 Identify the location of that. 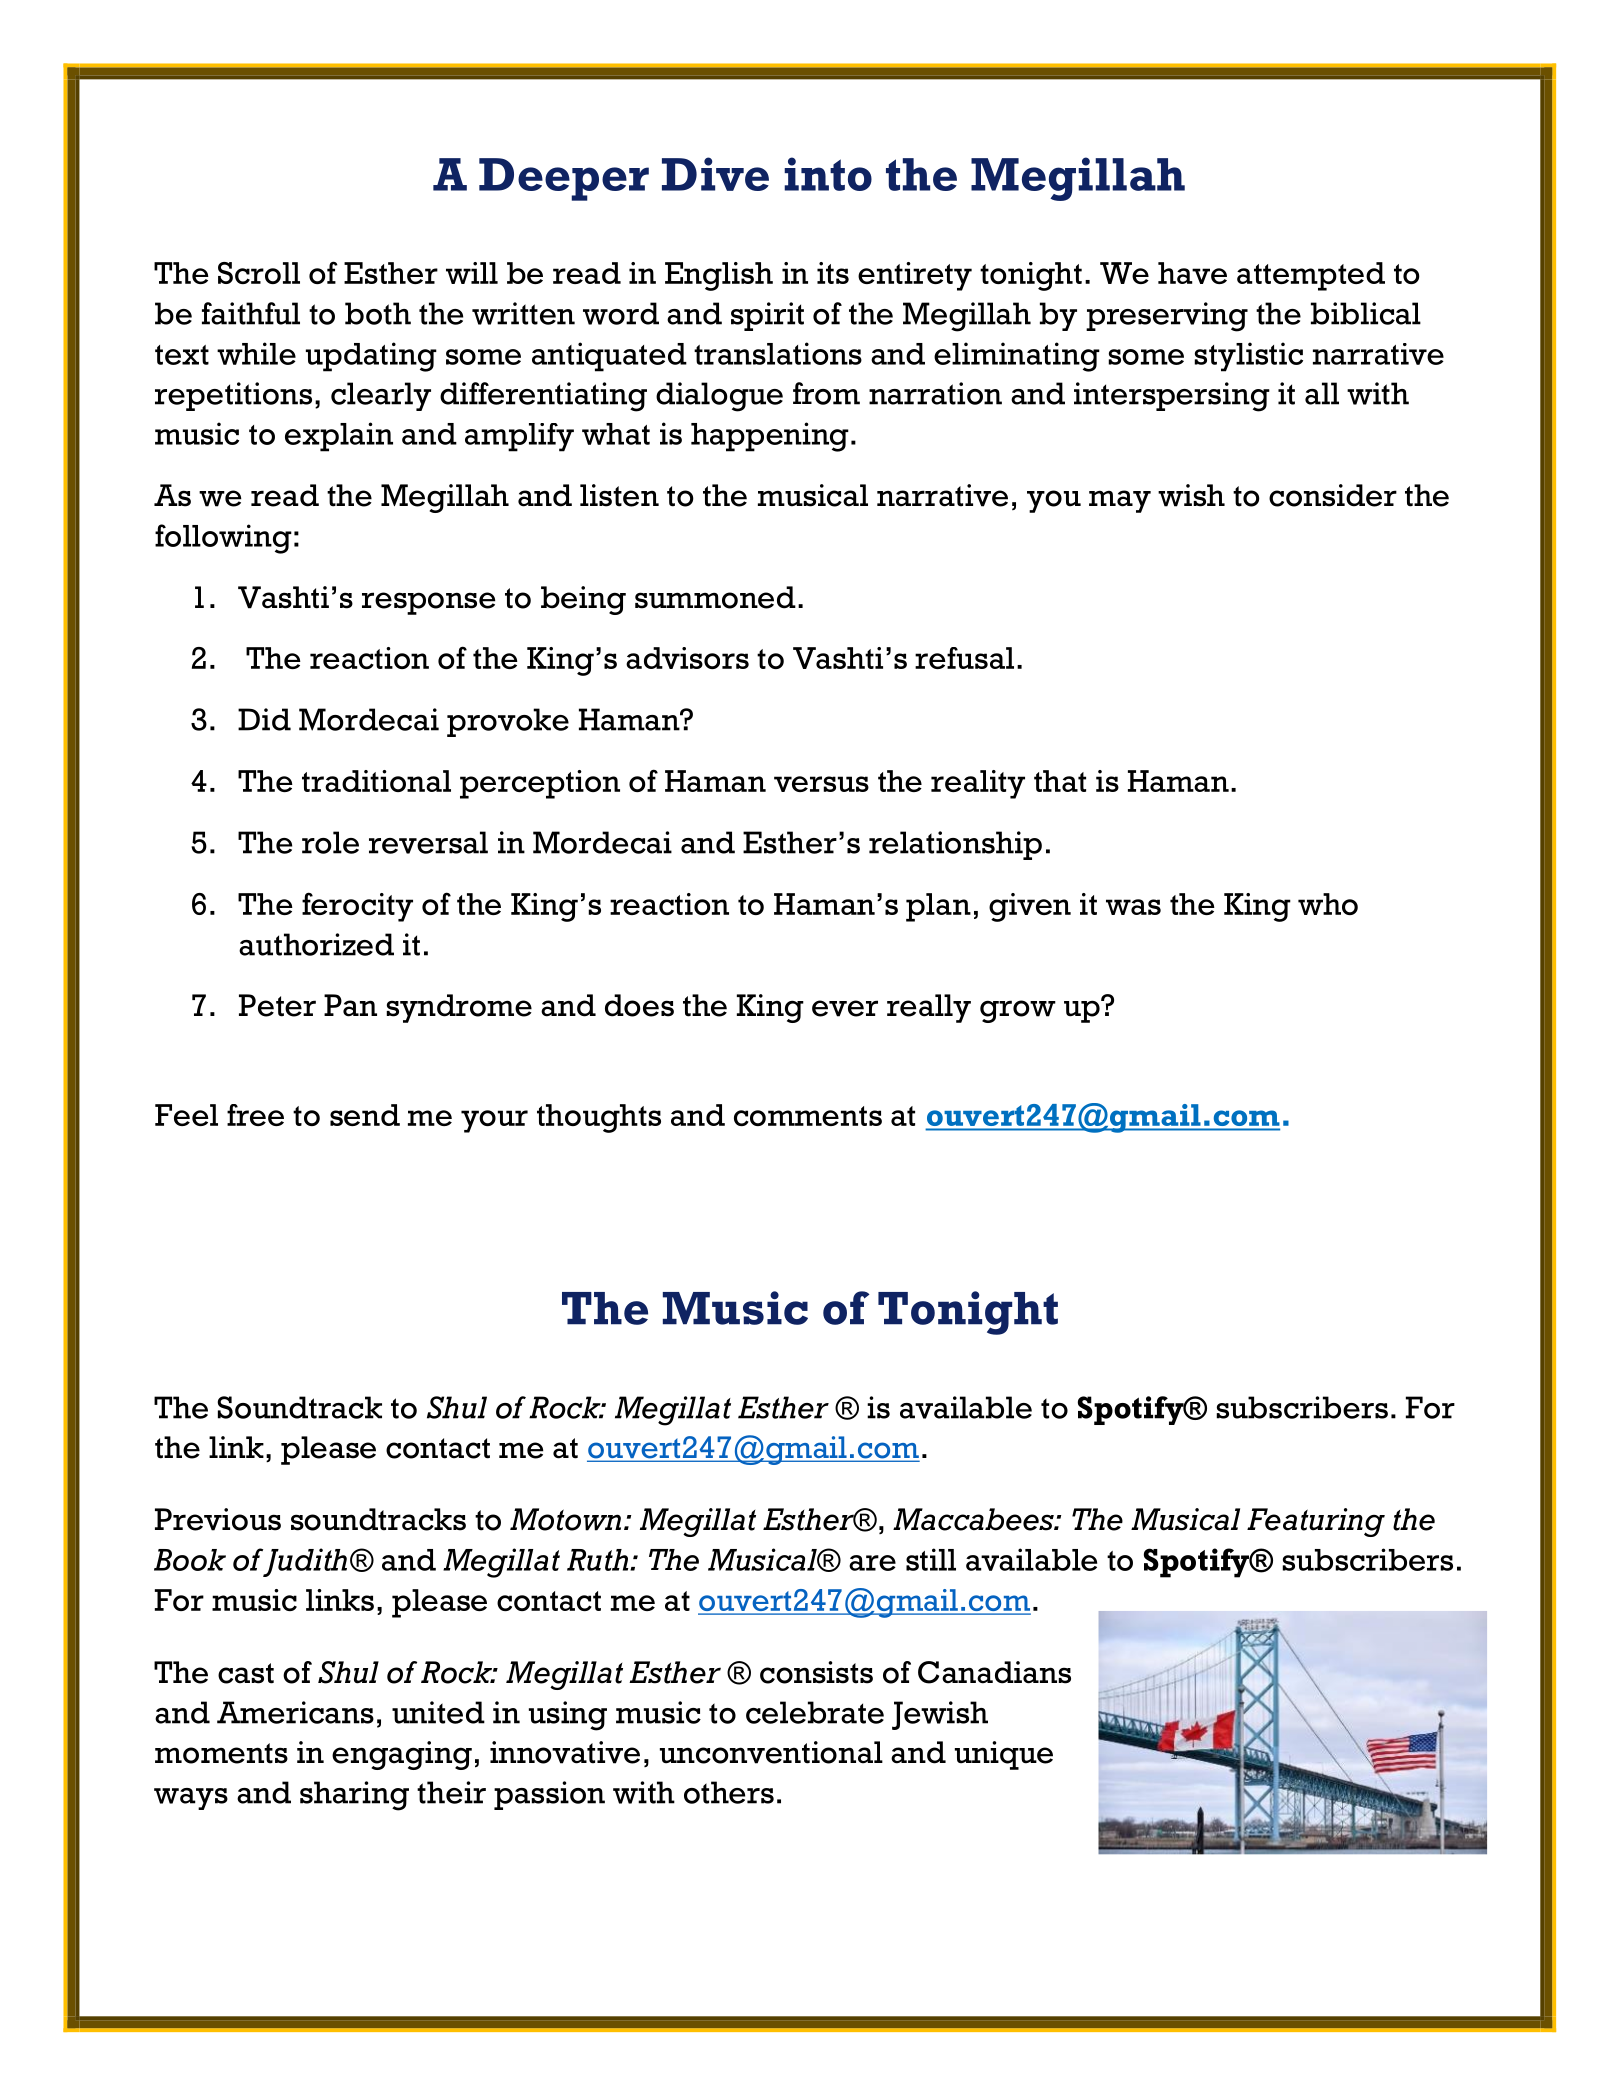
(1060, 781).
